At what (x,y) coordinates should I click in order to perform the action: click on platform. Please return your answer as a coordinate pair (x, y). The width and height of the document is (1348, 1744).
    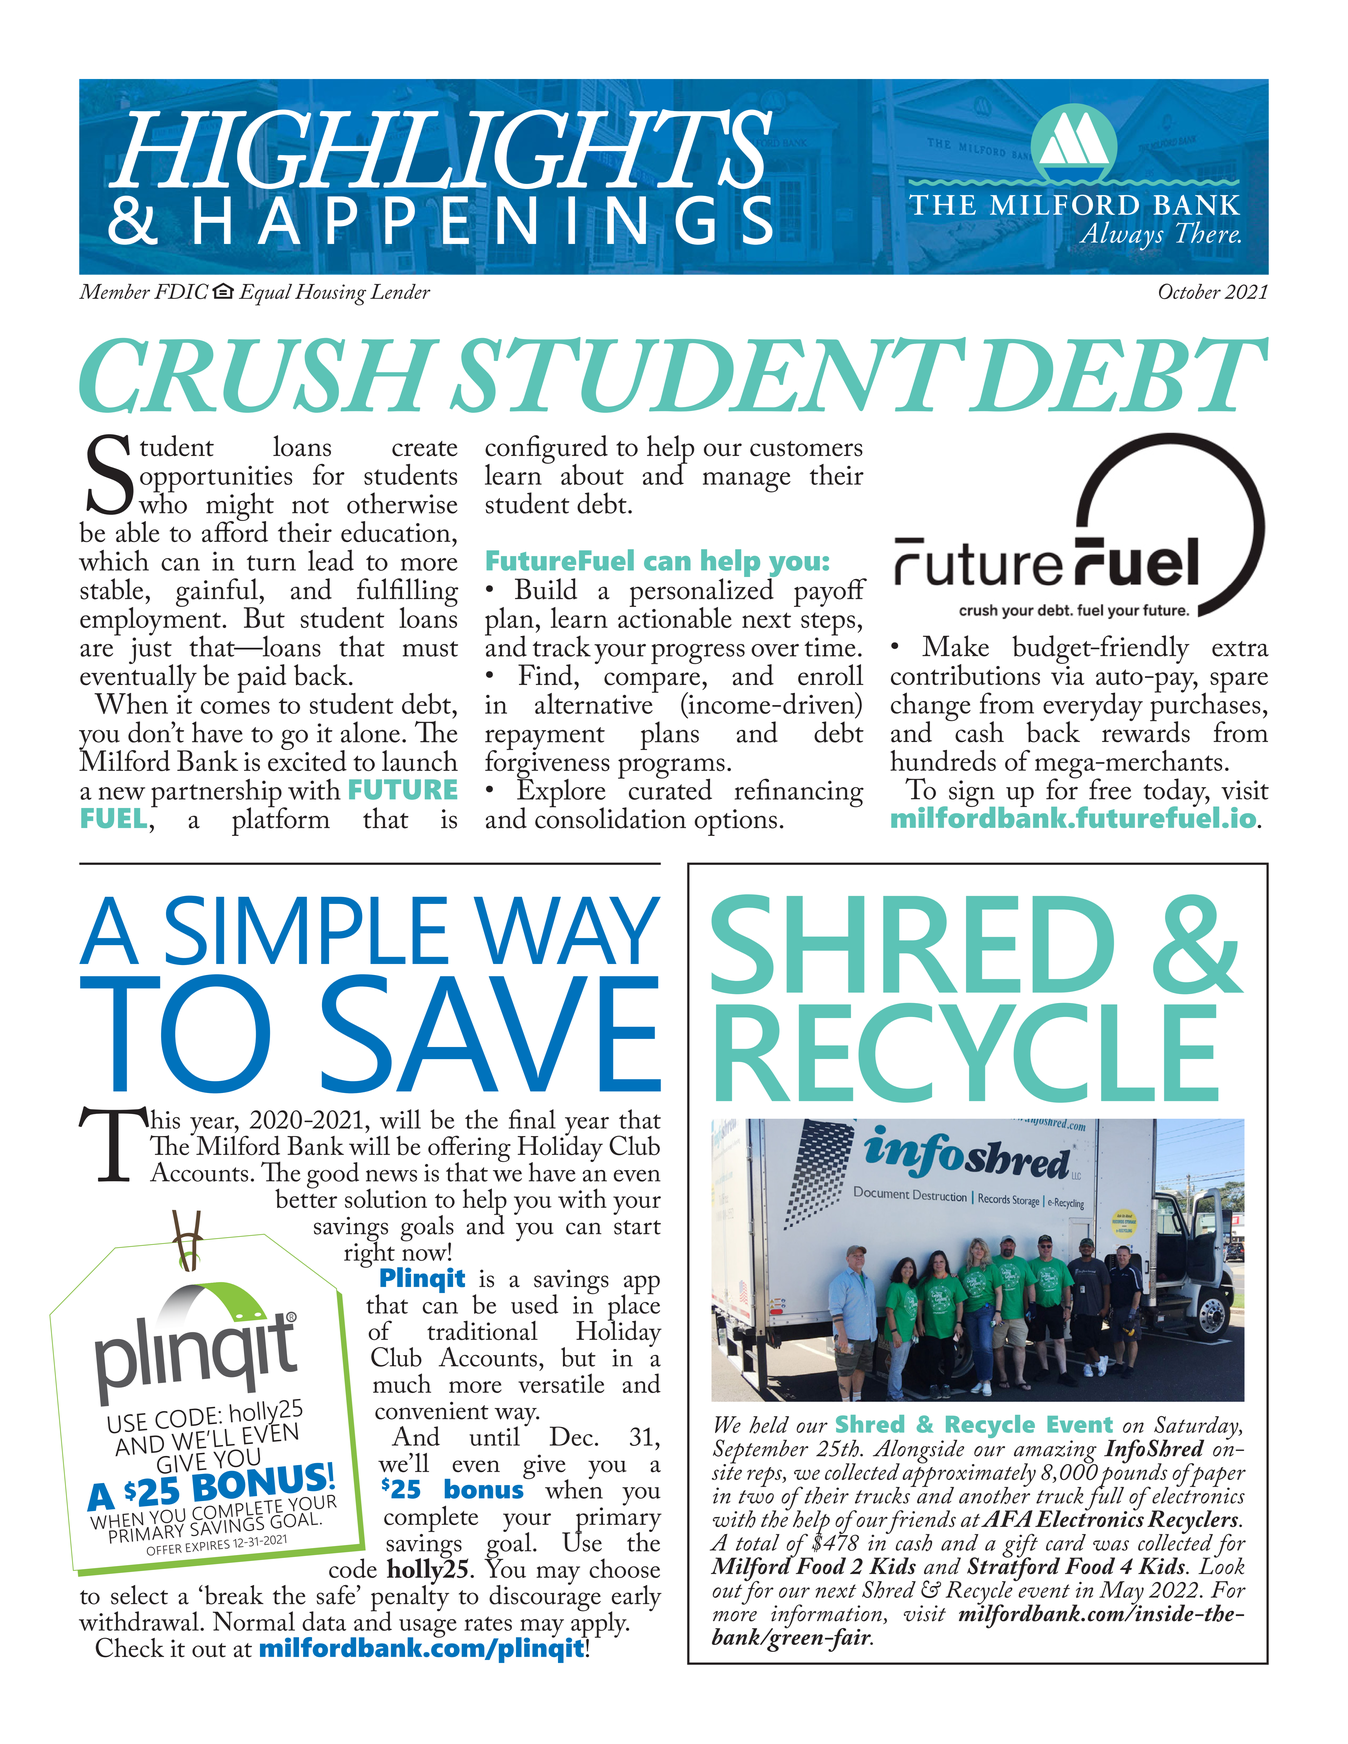
    Looking at the image, I should click on (281, 820).
